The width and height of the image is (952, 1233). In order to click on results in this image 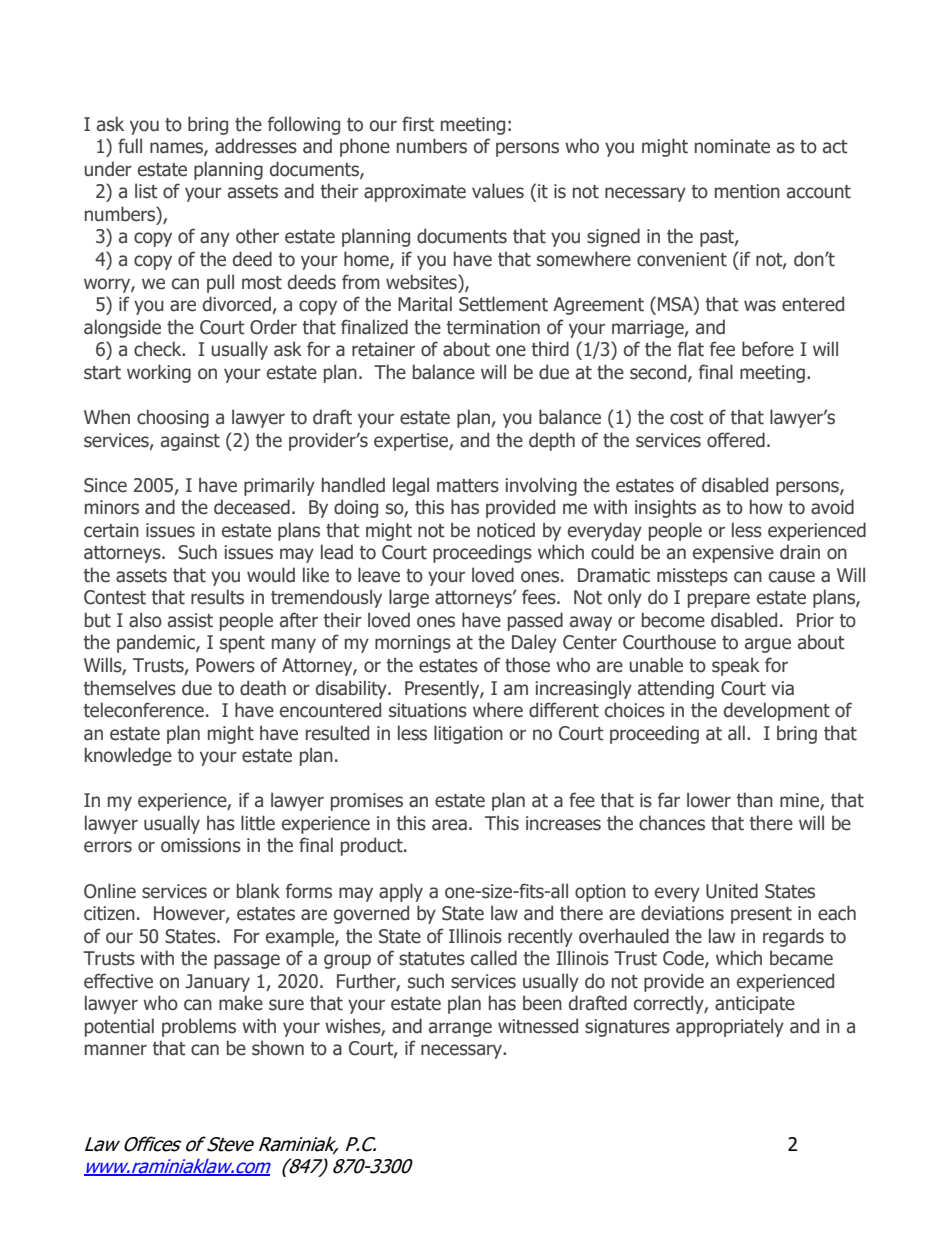, I will do `click(217, 597)`.
